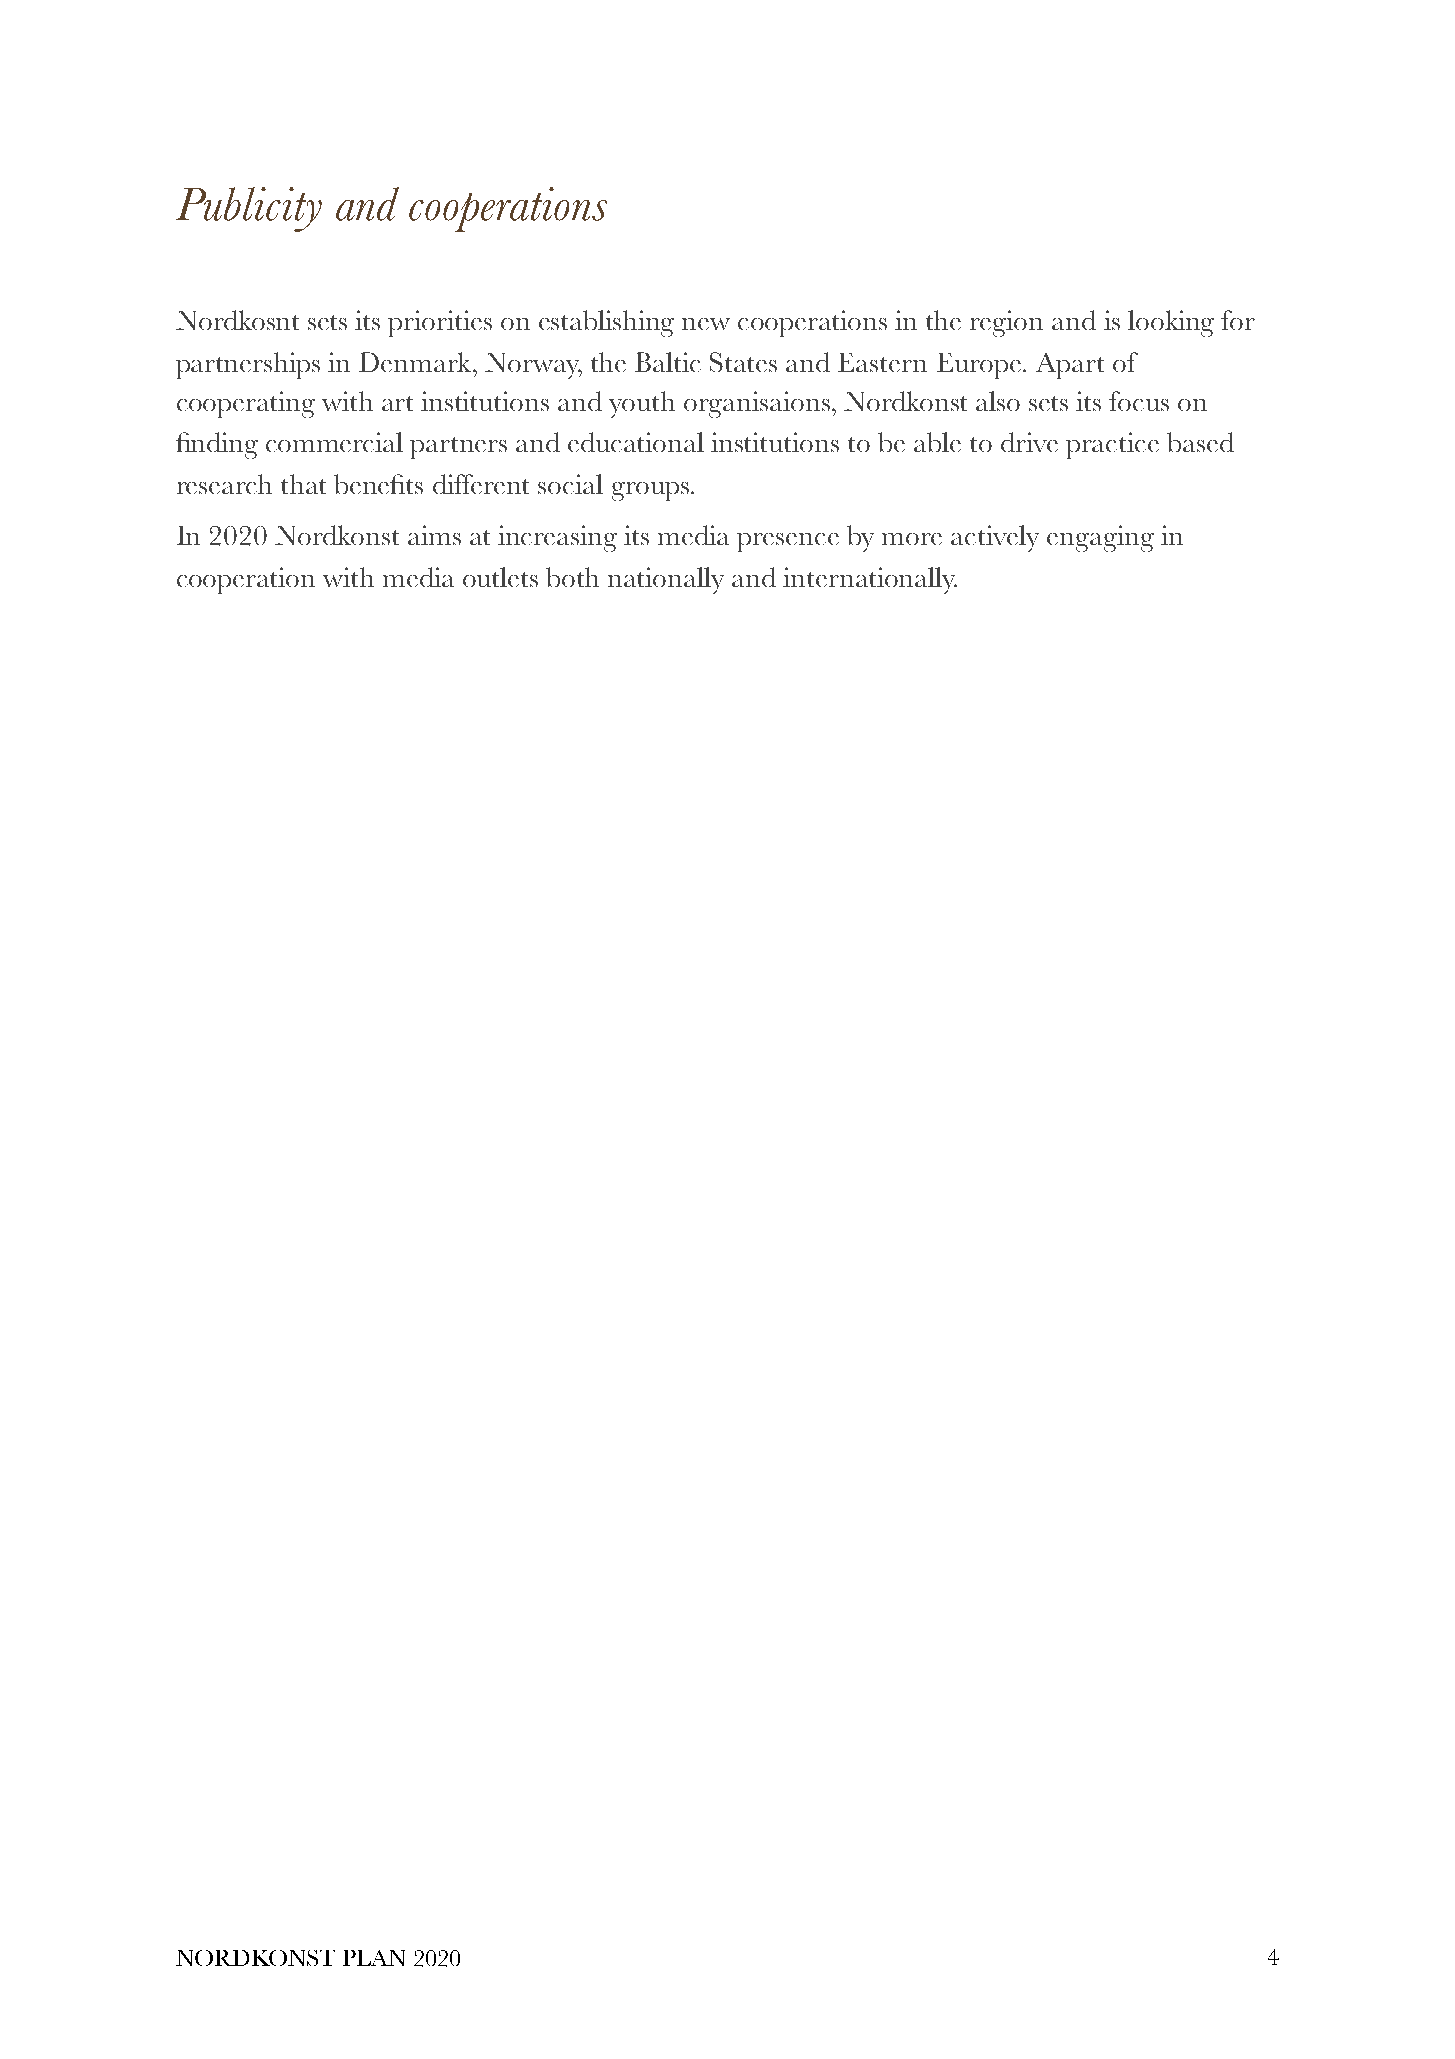 The width and height of the screenshot is (1455, 2059). What do you see at coordinates (1100, 538) in the screenshot?
I see `engaging` at bounding box center [1100, 538].
